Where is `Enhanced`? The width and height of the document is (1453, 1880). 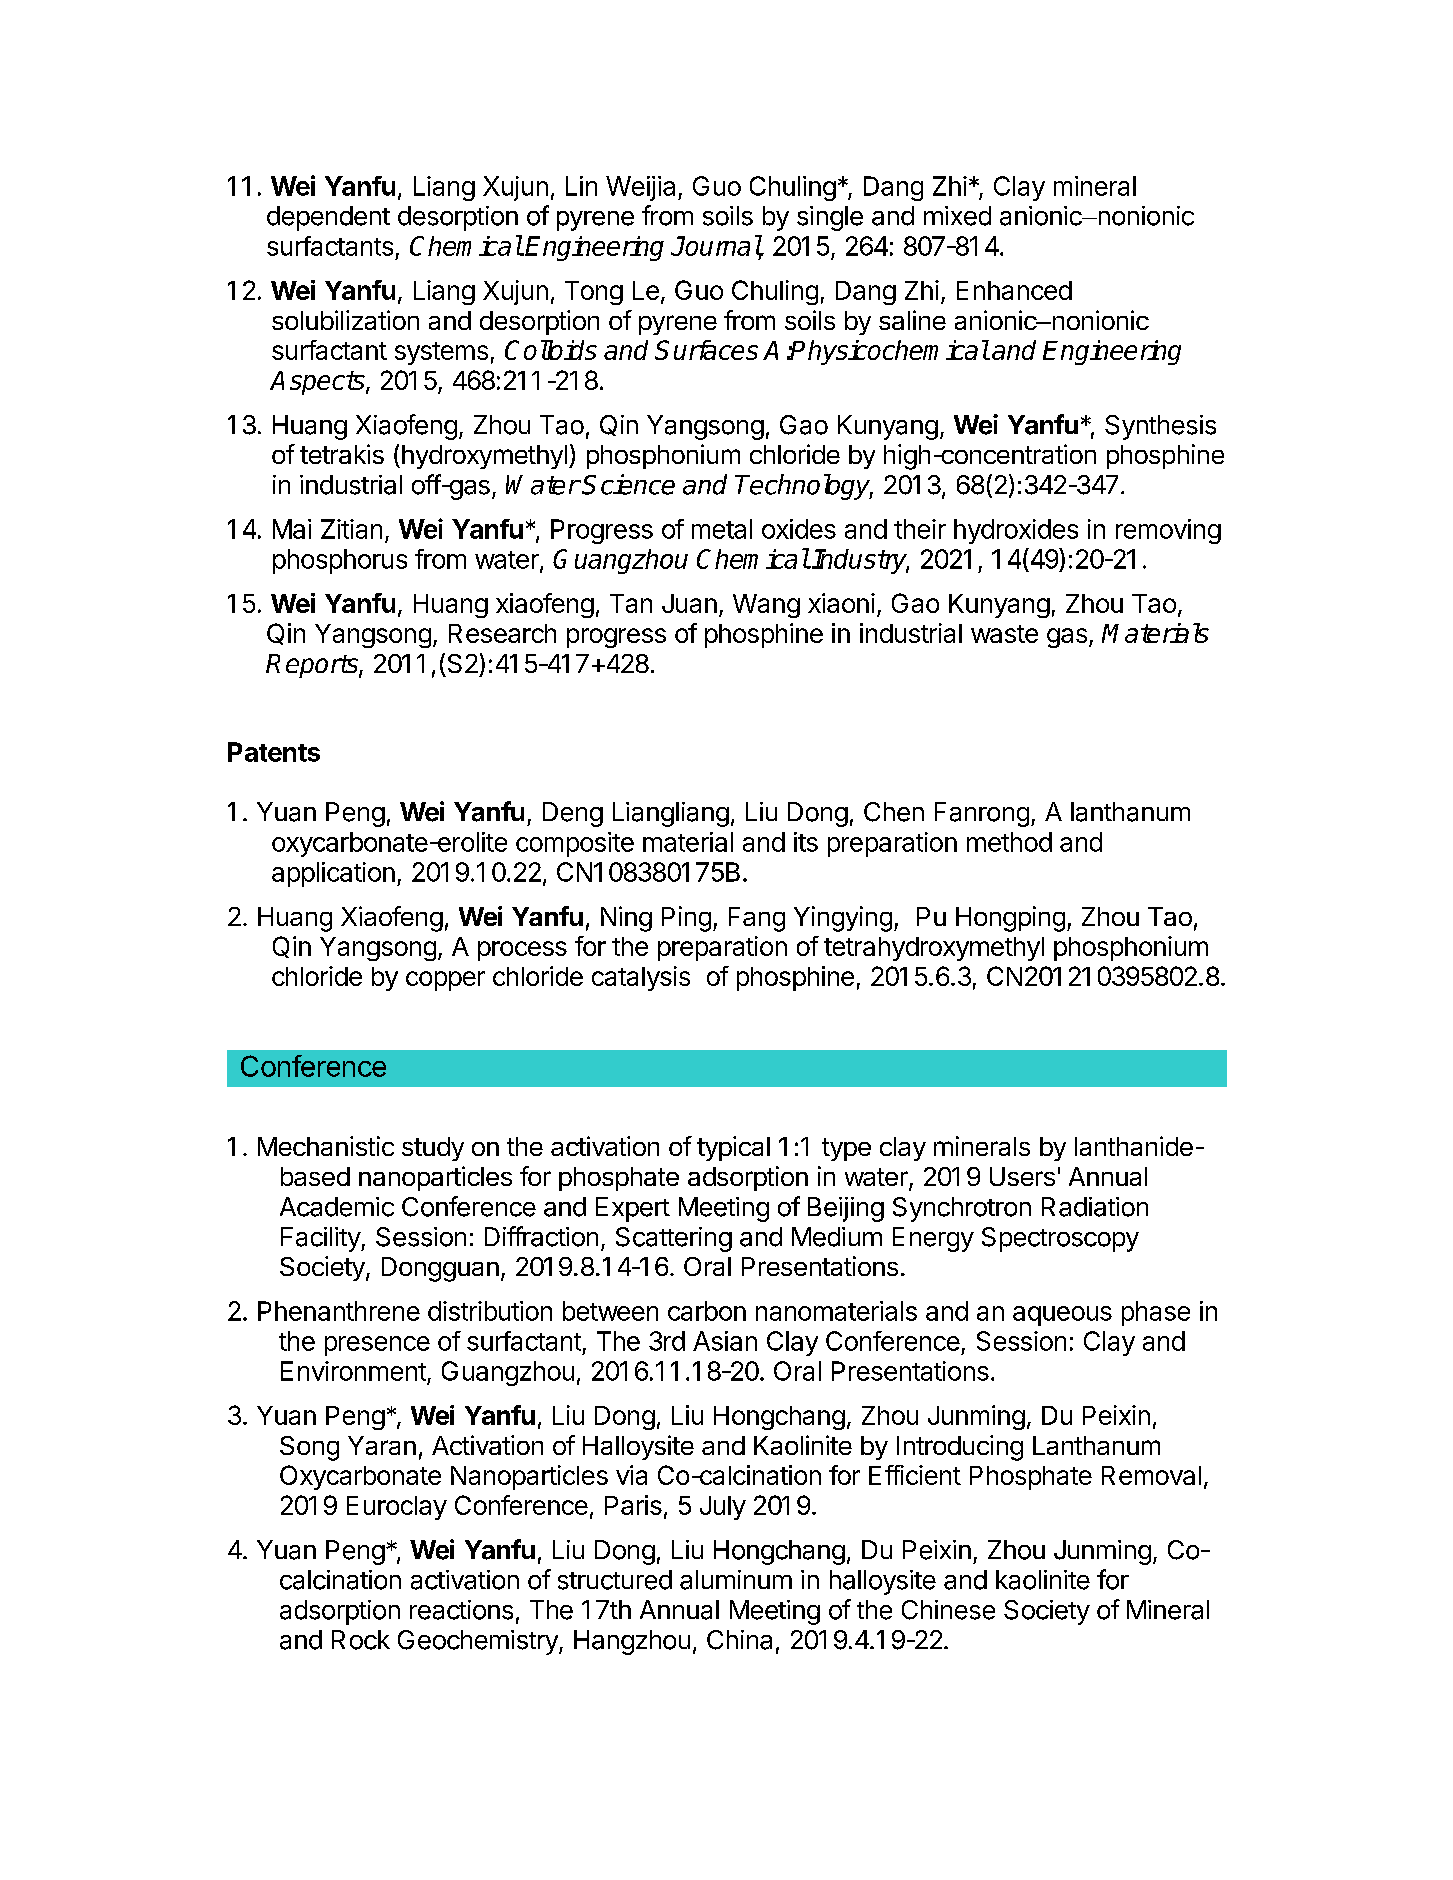 Enhanced is located at coordinates (1014, 290).
